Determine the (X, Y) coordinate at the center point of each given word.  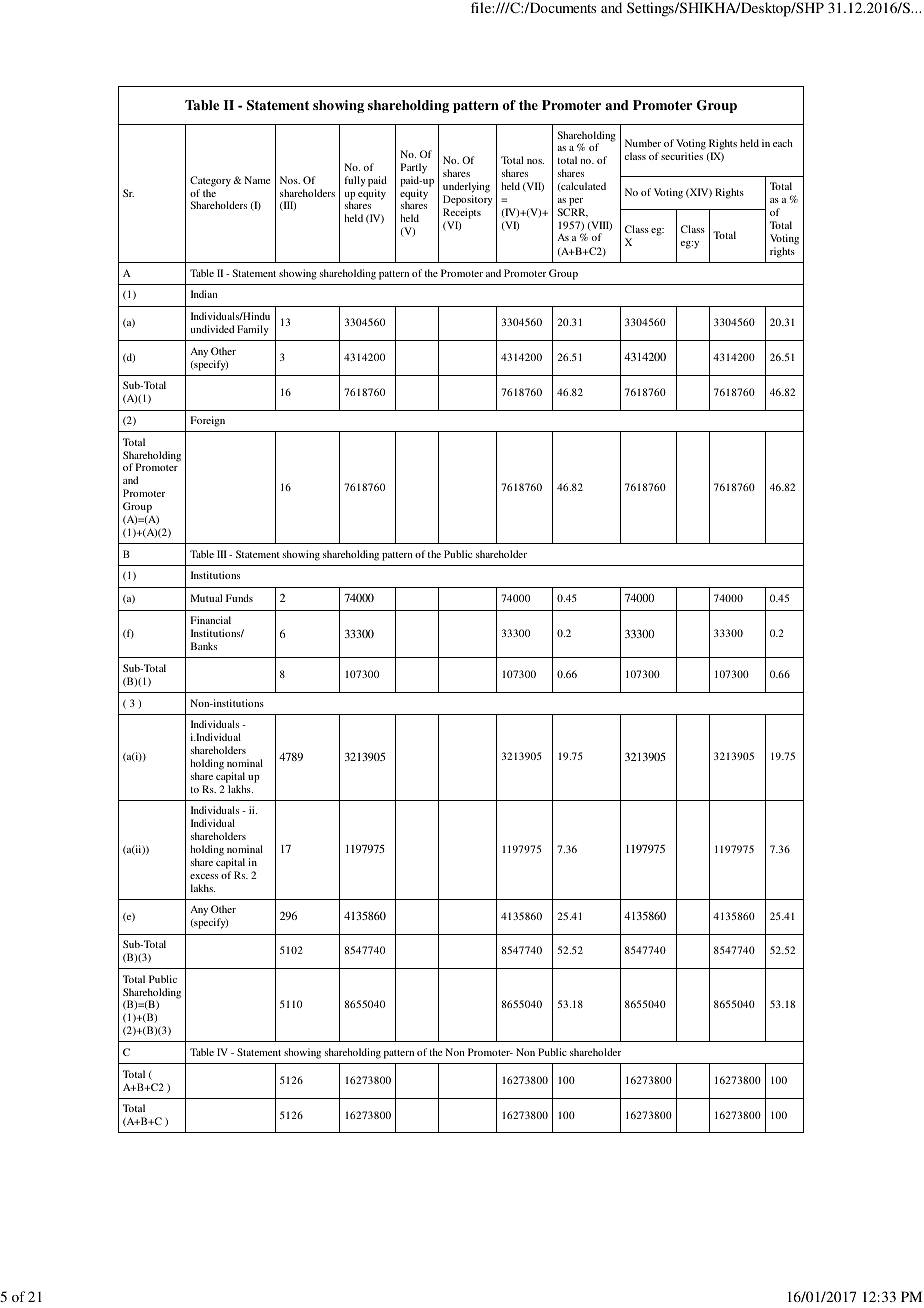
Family (252, 330)
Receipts (462, 213)
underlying (466, 187)
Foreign (208, 421)
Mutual (206, 598)
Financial (211, 620)
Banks (204, 646)
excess (204, 876)
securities (682, 156)
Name (257, 180)
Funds (239, 598)
